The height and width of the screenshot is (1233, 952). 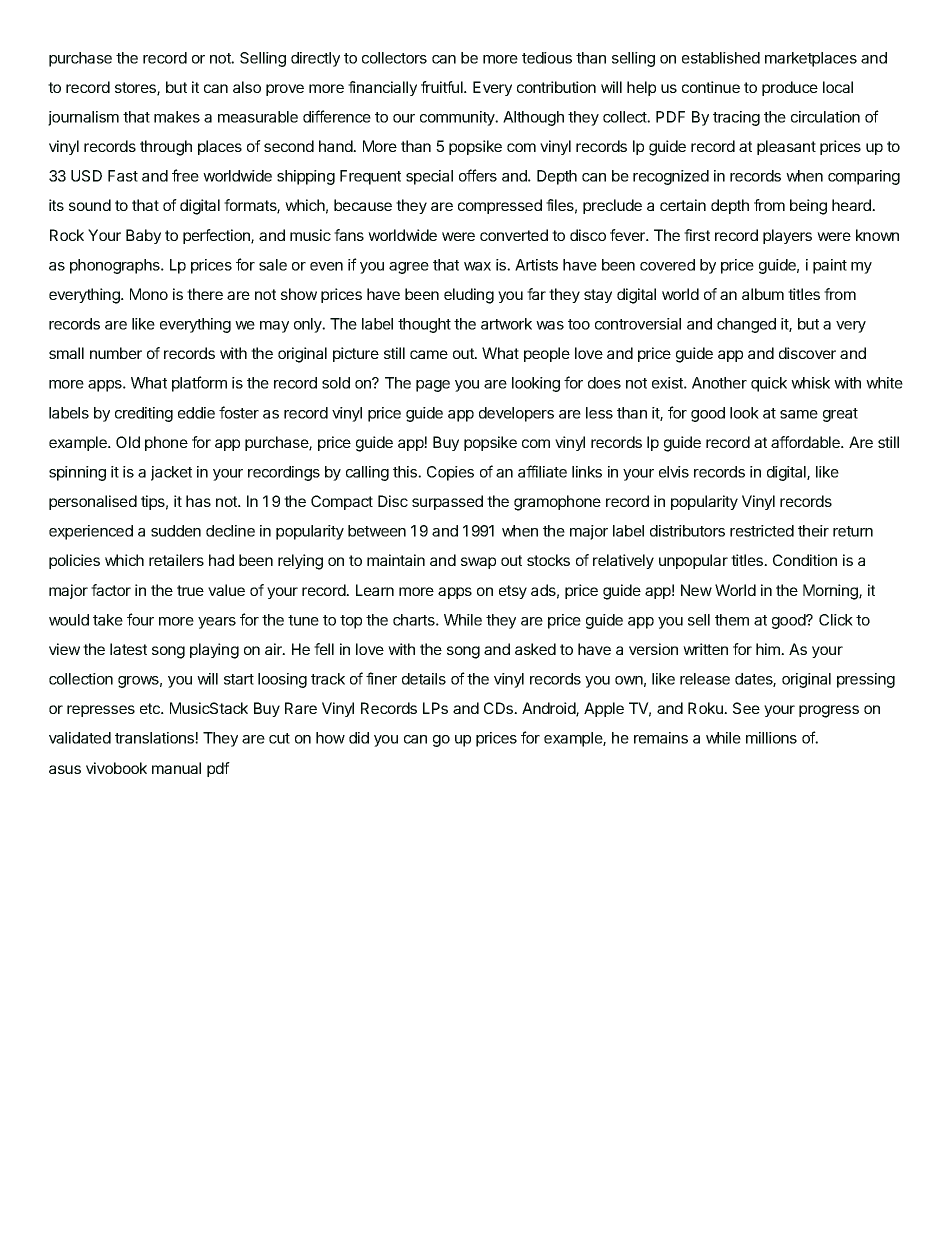 I want to click on album, so click(x=763, y=294).
